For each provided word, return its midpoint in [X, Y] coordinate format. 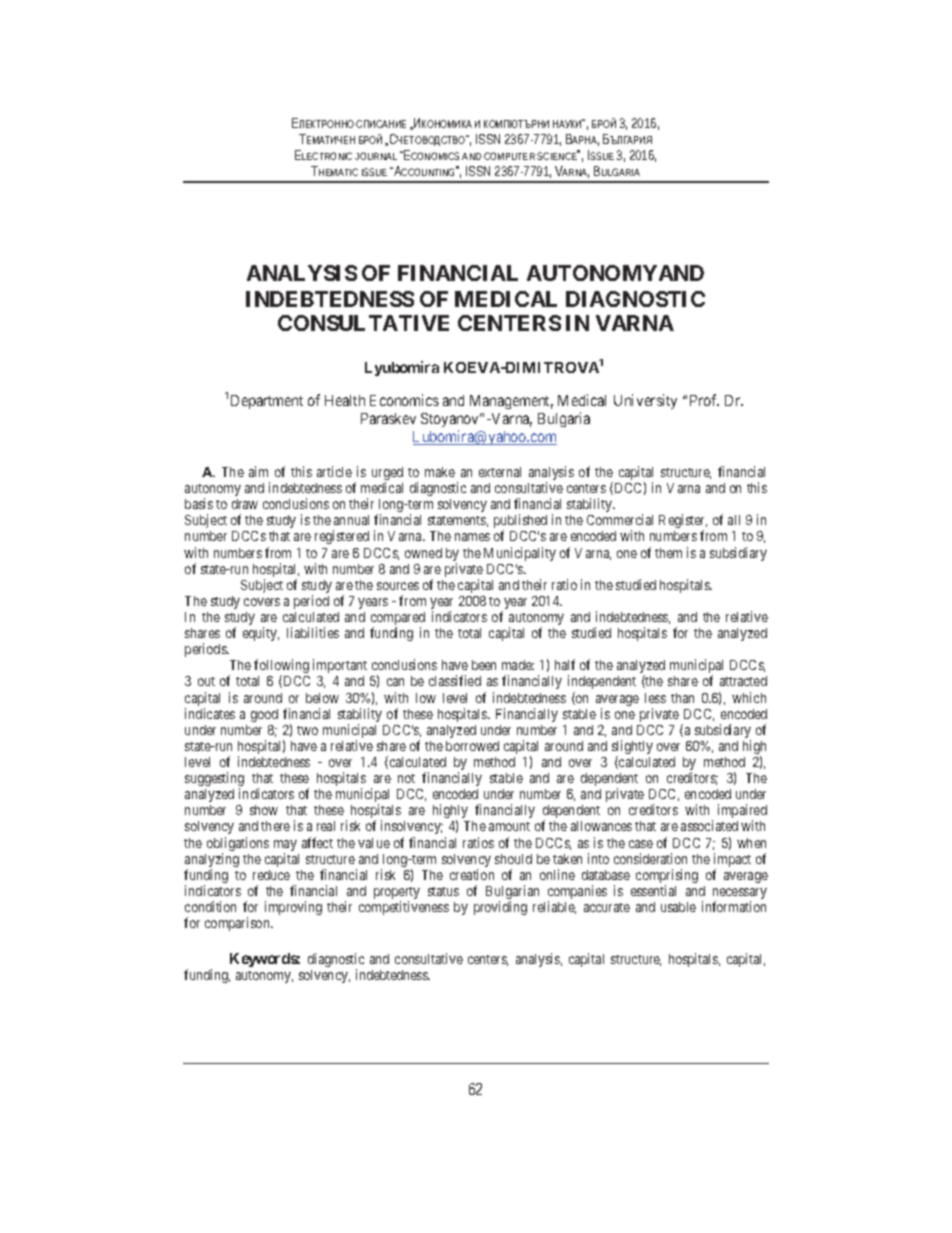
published [520, 522]
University [645, 401]
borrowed [472, 746]
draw [245, 504]
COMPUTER [509, 156]
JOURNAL [376, 156]
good [264, 715]
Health [345, 400]
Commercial [620, 519]
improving [293, 908]
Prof [704, 400]
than [682, 698]
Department [267, 402]
